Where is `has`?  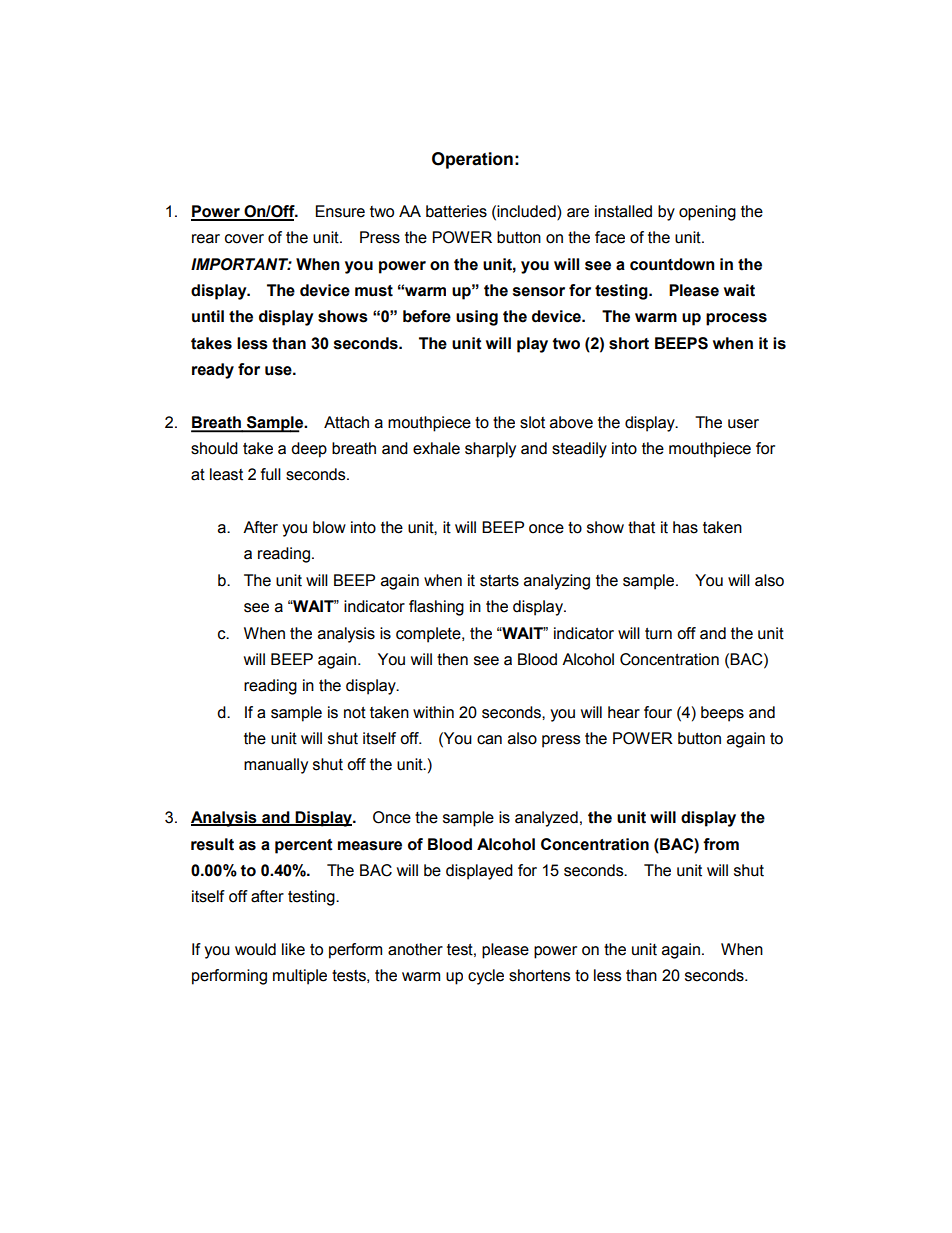 has is located at coordinates (685, 527).
